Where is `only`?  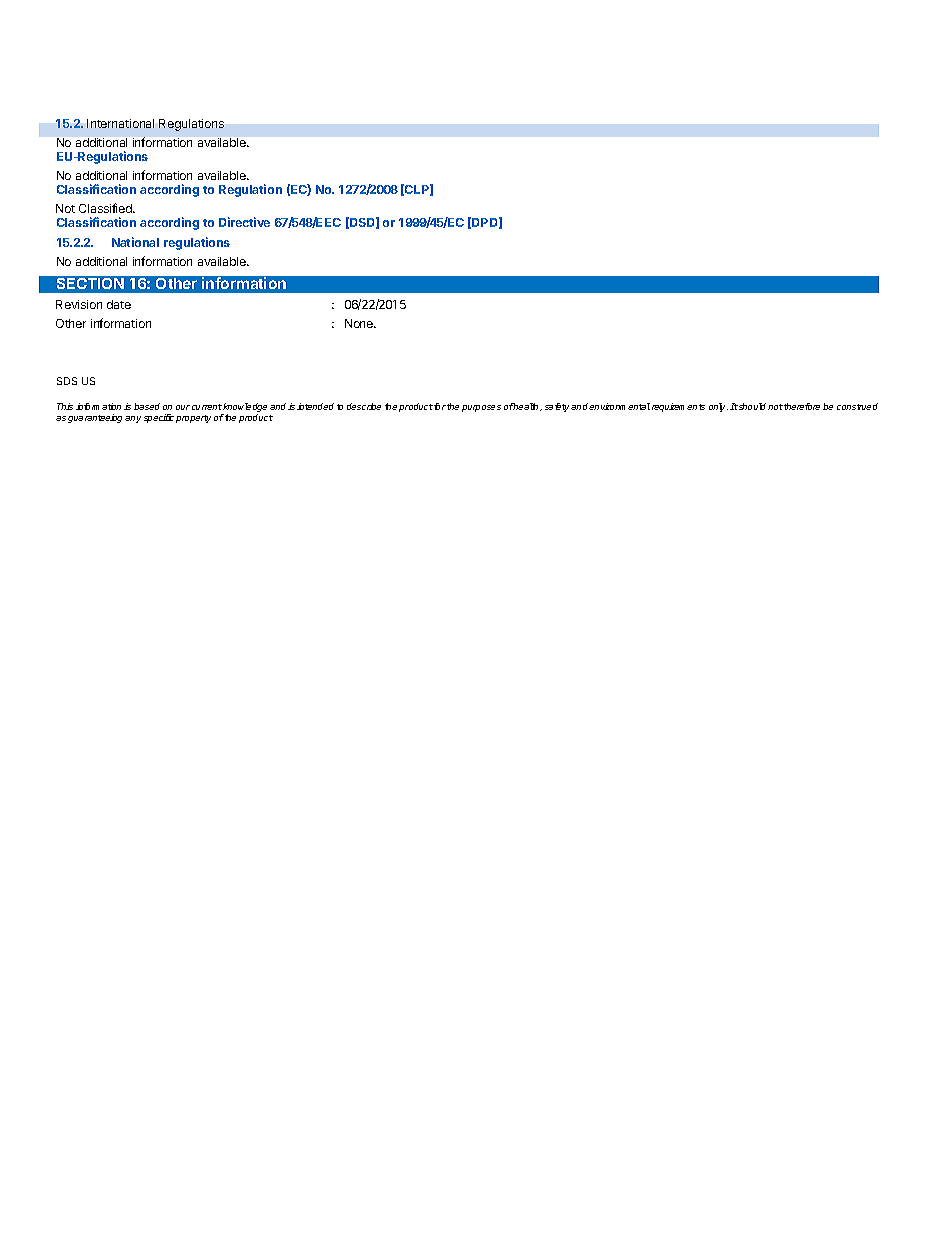 only is located at coordinates (718, 407).
